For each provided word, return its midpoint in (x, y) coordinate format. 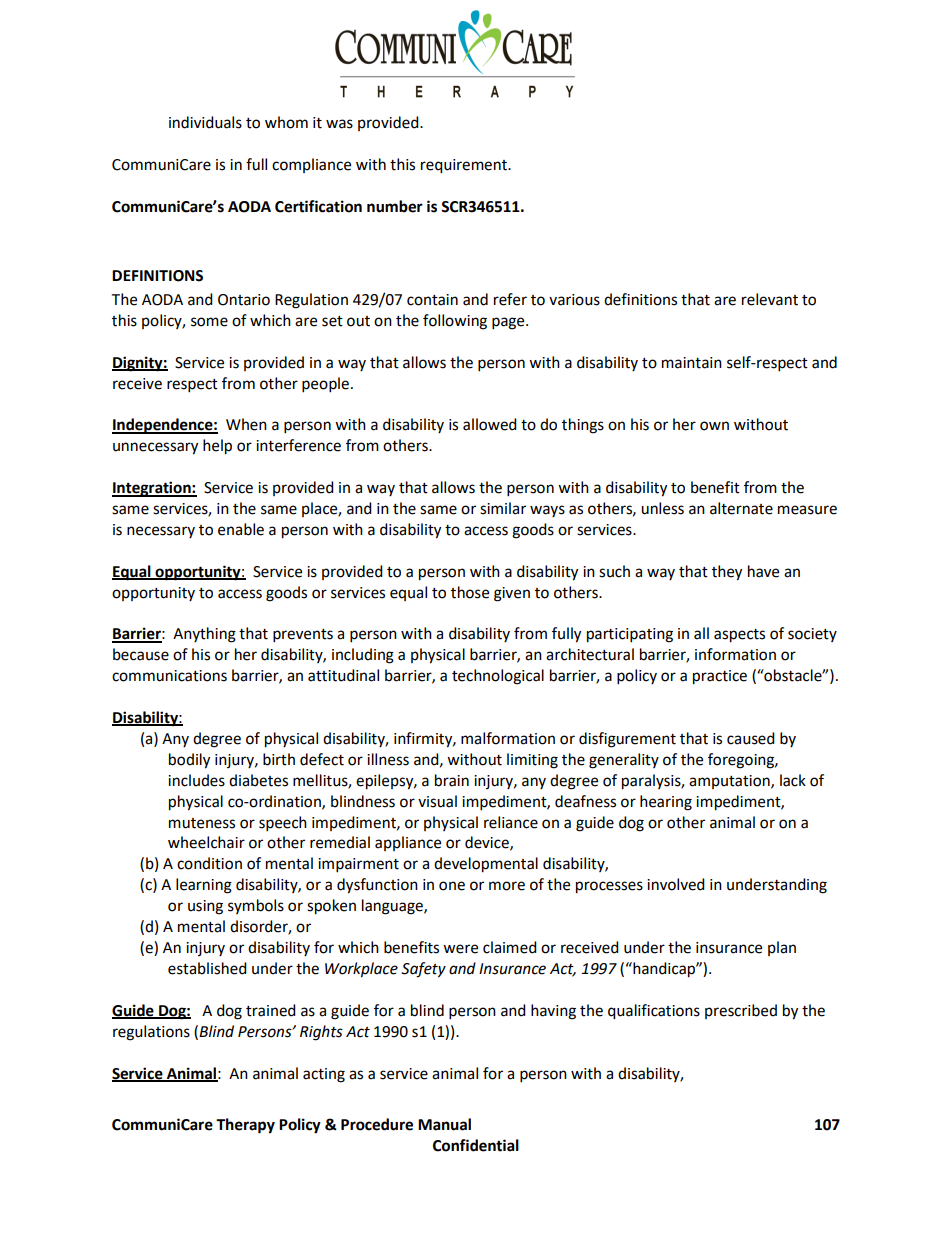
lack (793, 780)
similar (503, 508)
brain (452, 780)
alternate (741, 508)
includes (196, 780)
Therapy (245, 1126)
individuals (205, 122)
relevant (770, 299)
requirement (465, 166)
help (217, 447)
